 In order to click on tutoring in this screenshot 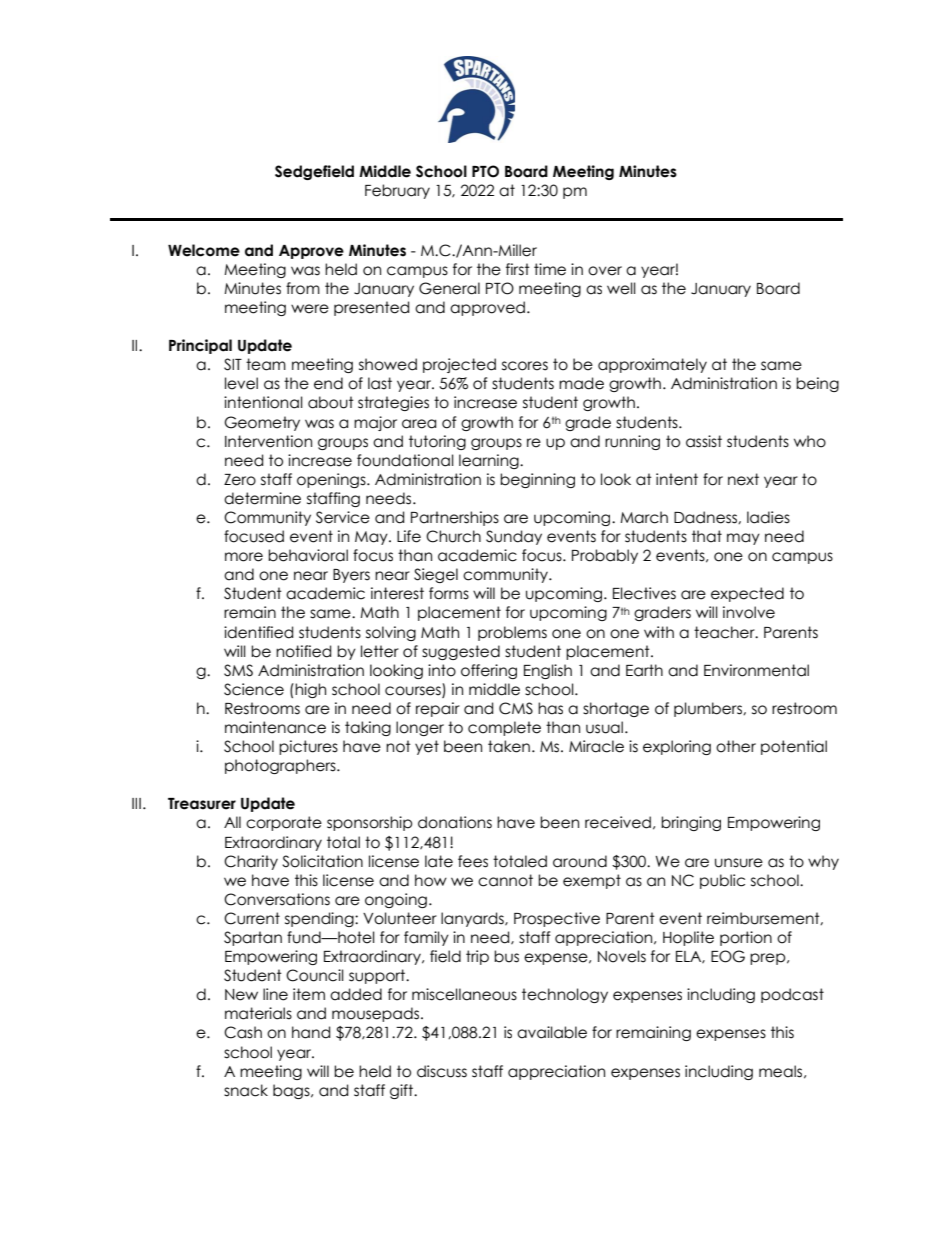, I will do `click(437, 442)`.
